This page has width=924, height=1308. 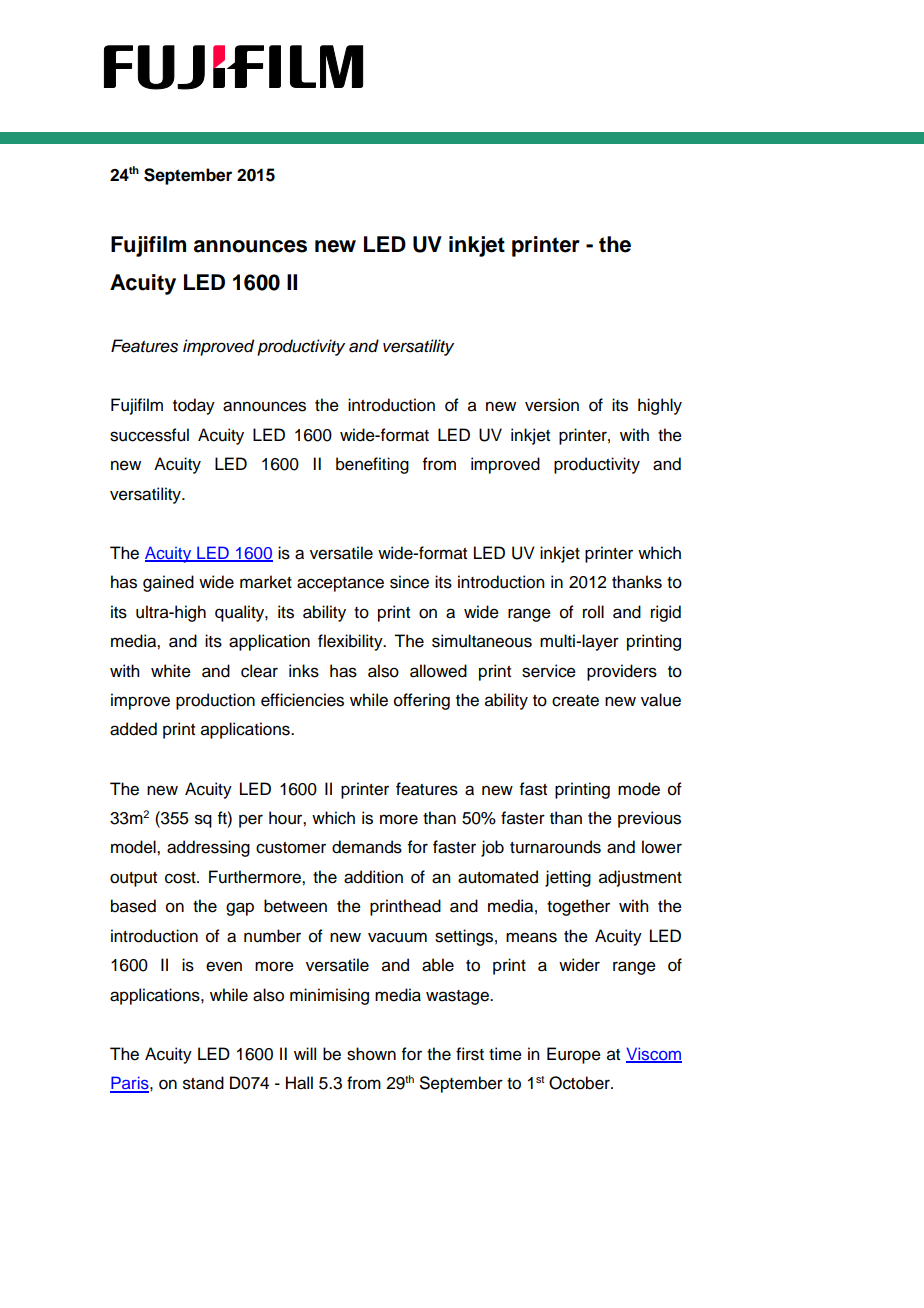 What do you see at coordinates (208, 848) in the page?
I see `addressing` at bounding box center [208, 848].
